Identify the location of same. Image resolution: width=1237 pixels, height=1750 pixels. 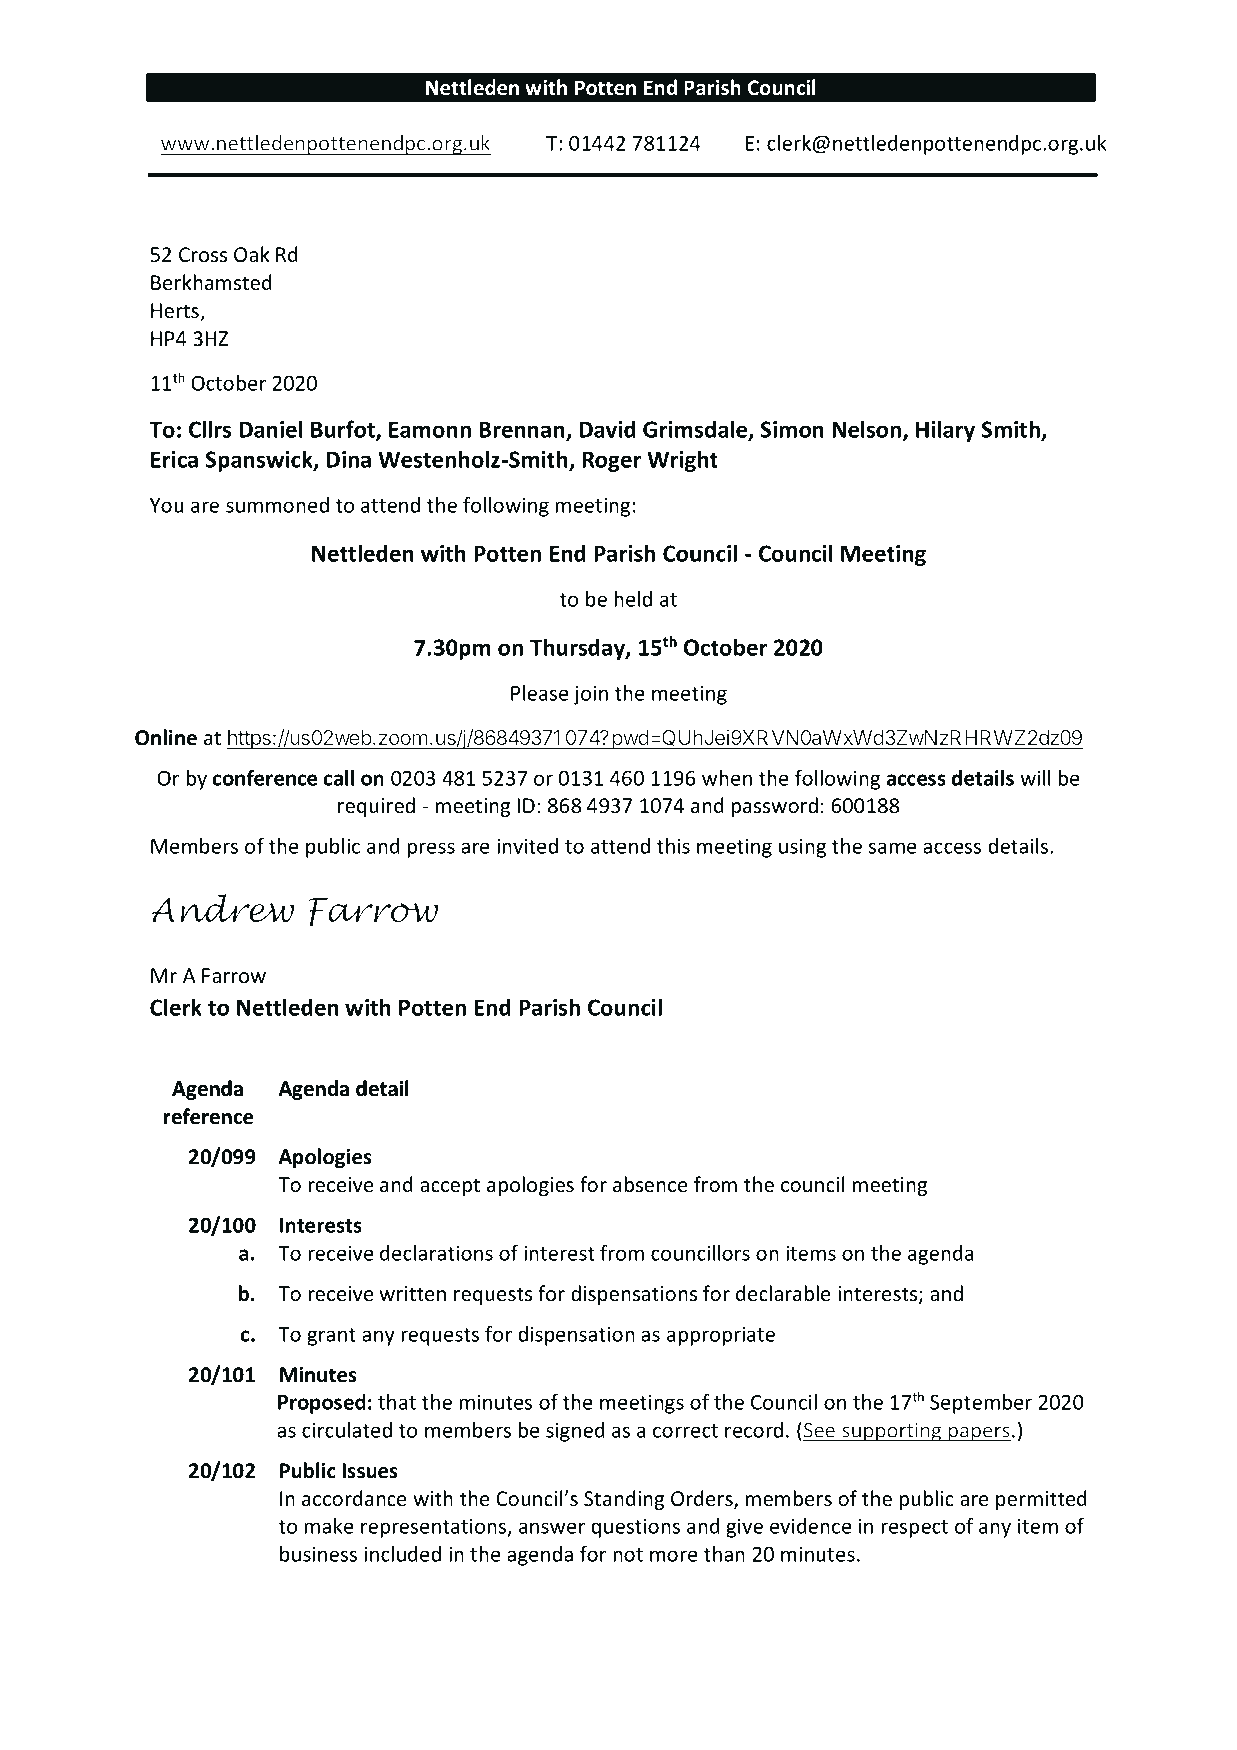
(893, 848).
